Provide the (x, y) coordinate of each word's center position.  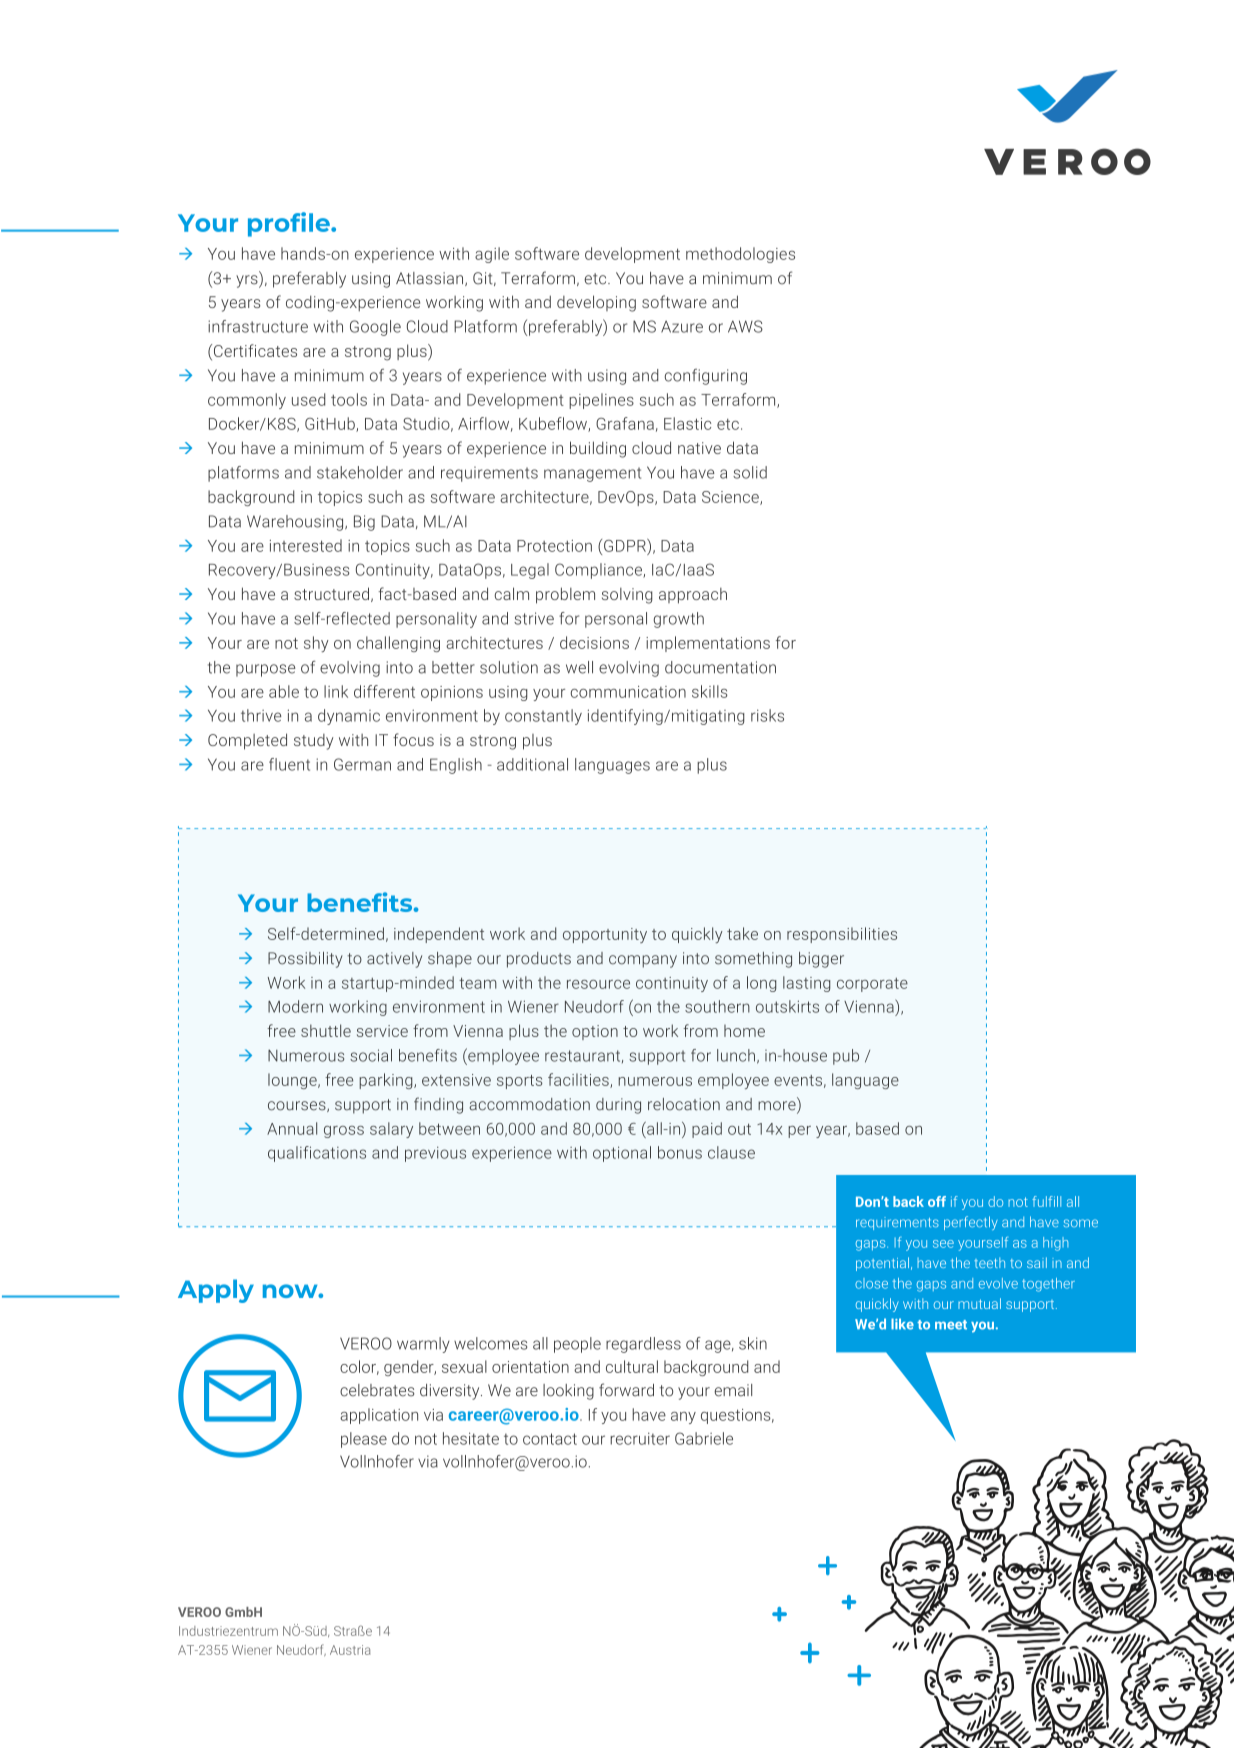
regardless (643, 1345)
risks (767, 715)
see (943, 1244)
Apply (216, 1291)
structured (331, 593)
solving (627, 596)
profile (290, 224)
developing (596, 303)
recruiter (640, 1439)
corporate (872, 985)
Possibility (305, 960)
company (643, 961)
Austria (350, 1650)
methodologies (740, 255)
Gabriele (704, 1438)
